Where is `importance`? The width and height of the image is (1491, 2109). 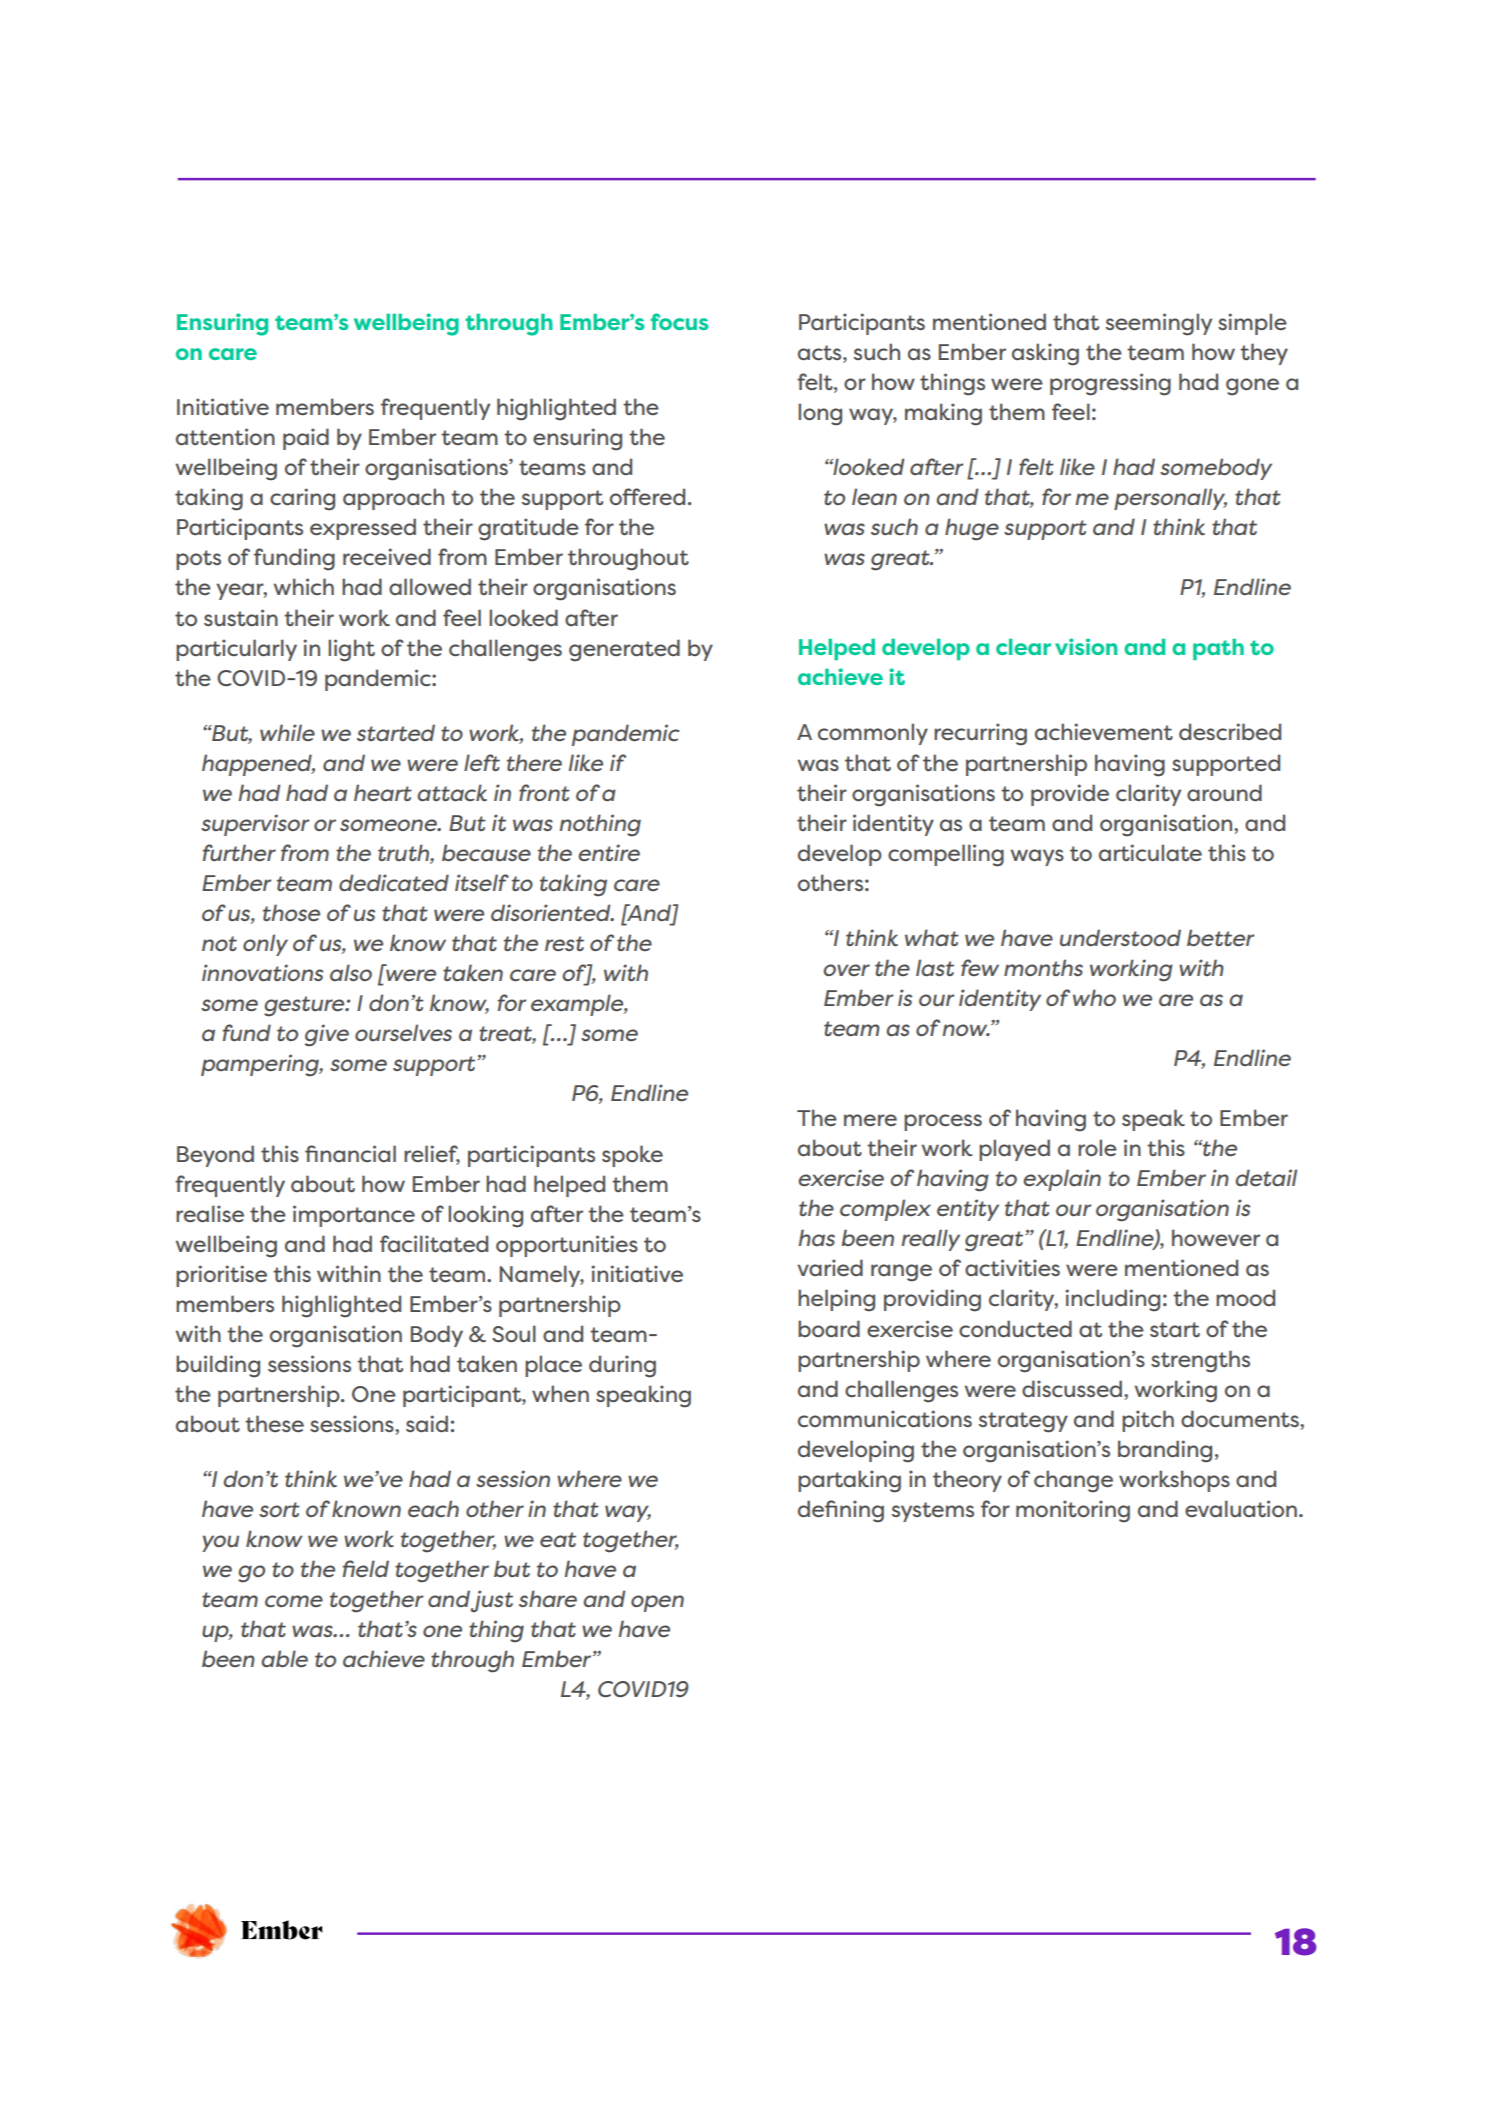
importance is located at coordinates (354, 1216).
